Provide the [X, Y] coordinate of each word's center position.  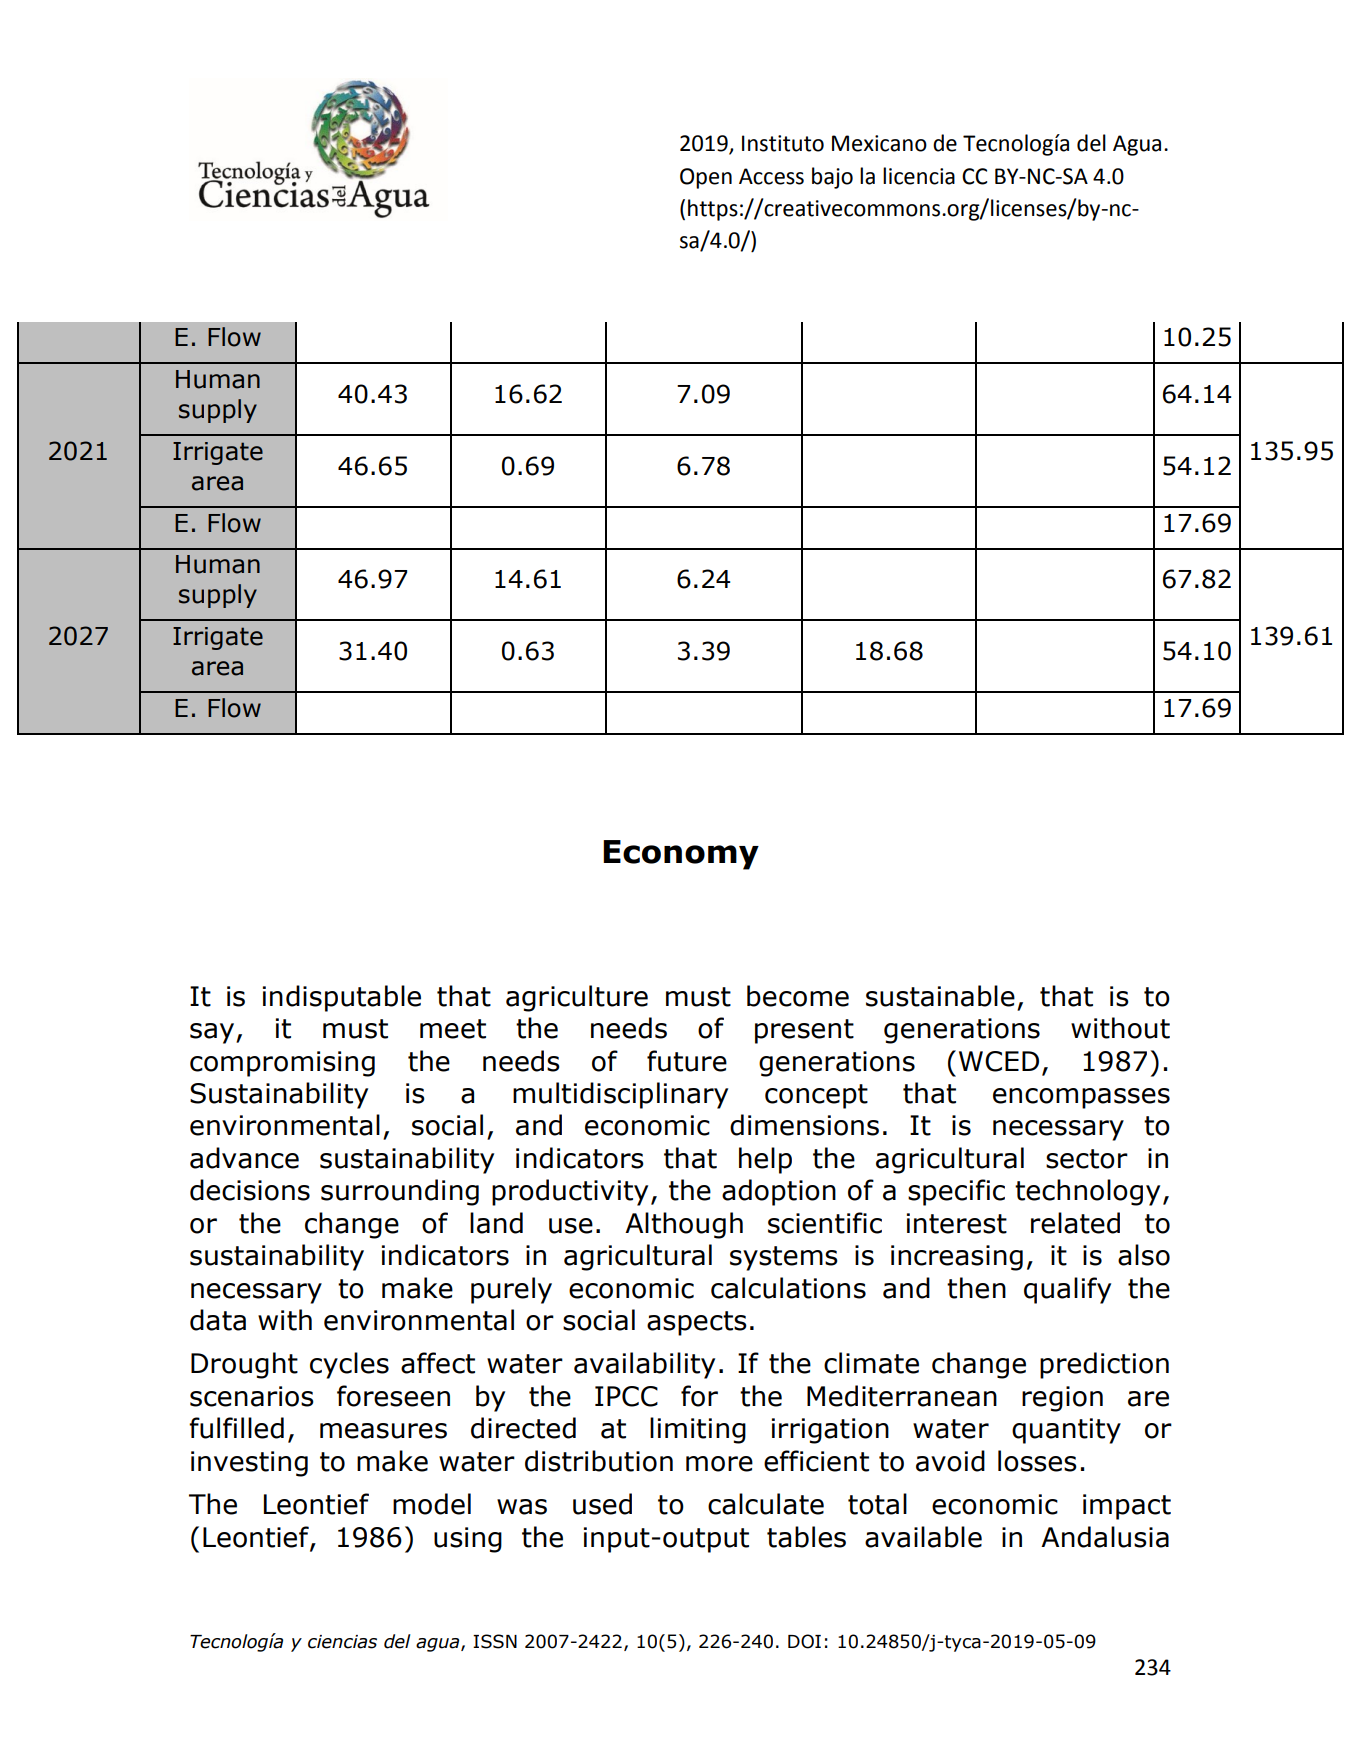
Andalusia [1105, 1537]
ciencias [342, 1642]
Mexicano [879, 143]
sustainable [940, 996]
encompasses [1081, 1098]
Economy [681, 855]
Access [771, 176]
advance [244, 1158]
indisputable [342, 998]
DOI [804, 1641]
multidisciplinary [620, 1095]
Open [706, 178]
